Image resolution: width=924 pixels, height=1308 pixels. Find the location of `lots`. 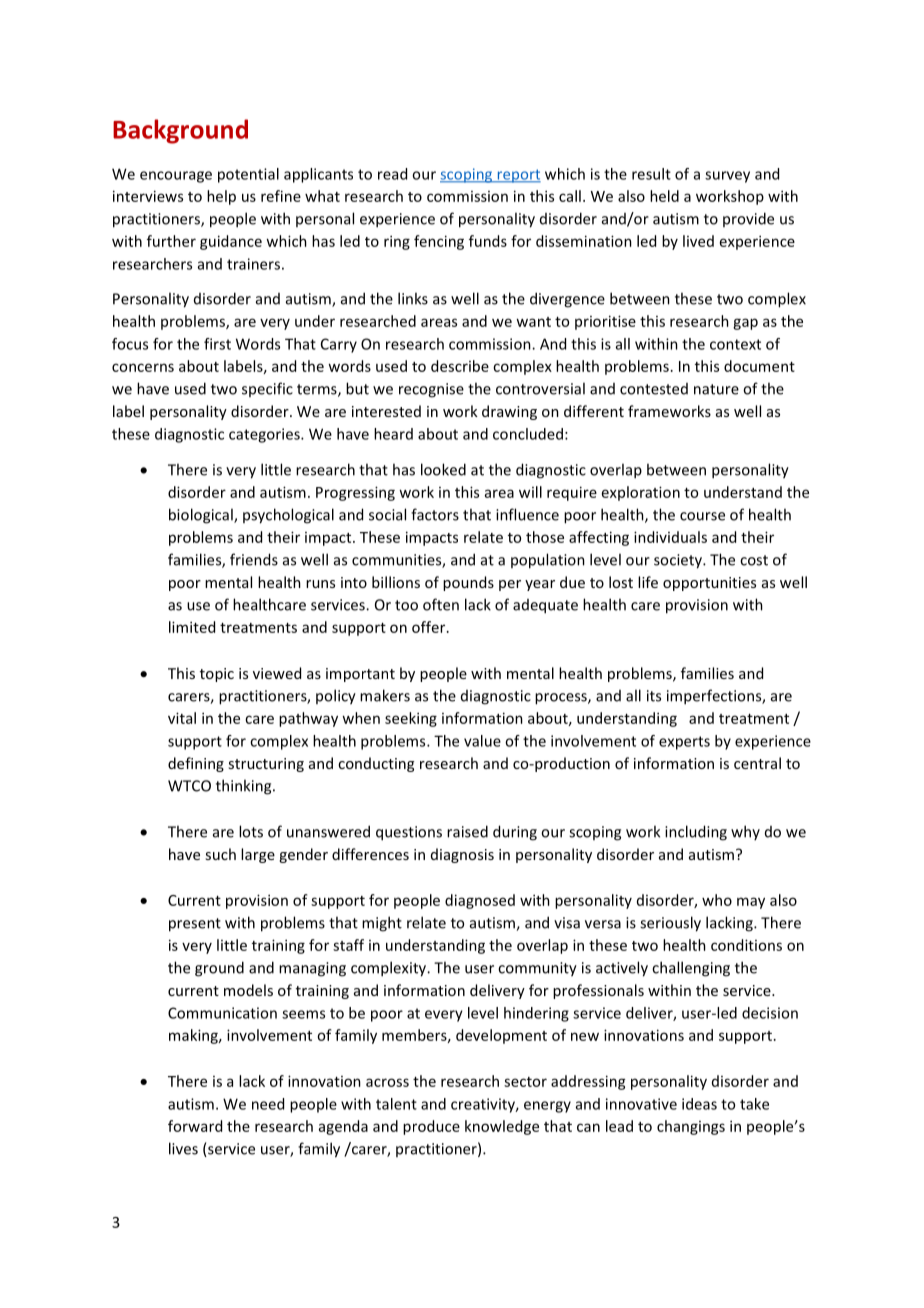

lots is located at coordinates (251, 831).
